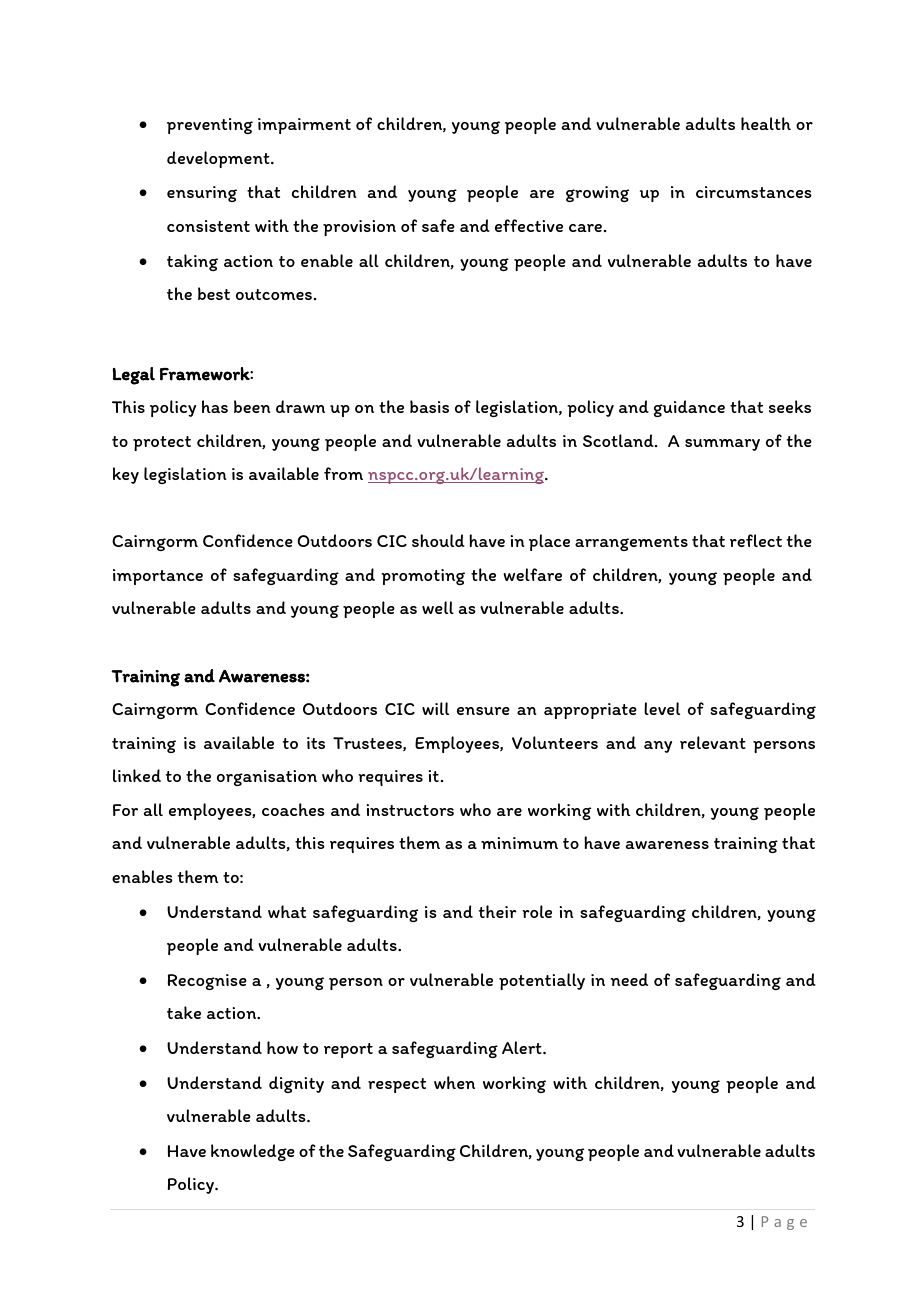  What do you see at coordinates (158, 577) in the screenshot?
I see `importance` at bounding box center [158, 577].
